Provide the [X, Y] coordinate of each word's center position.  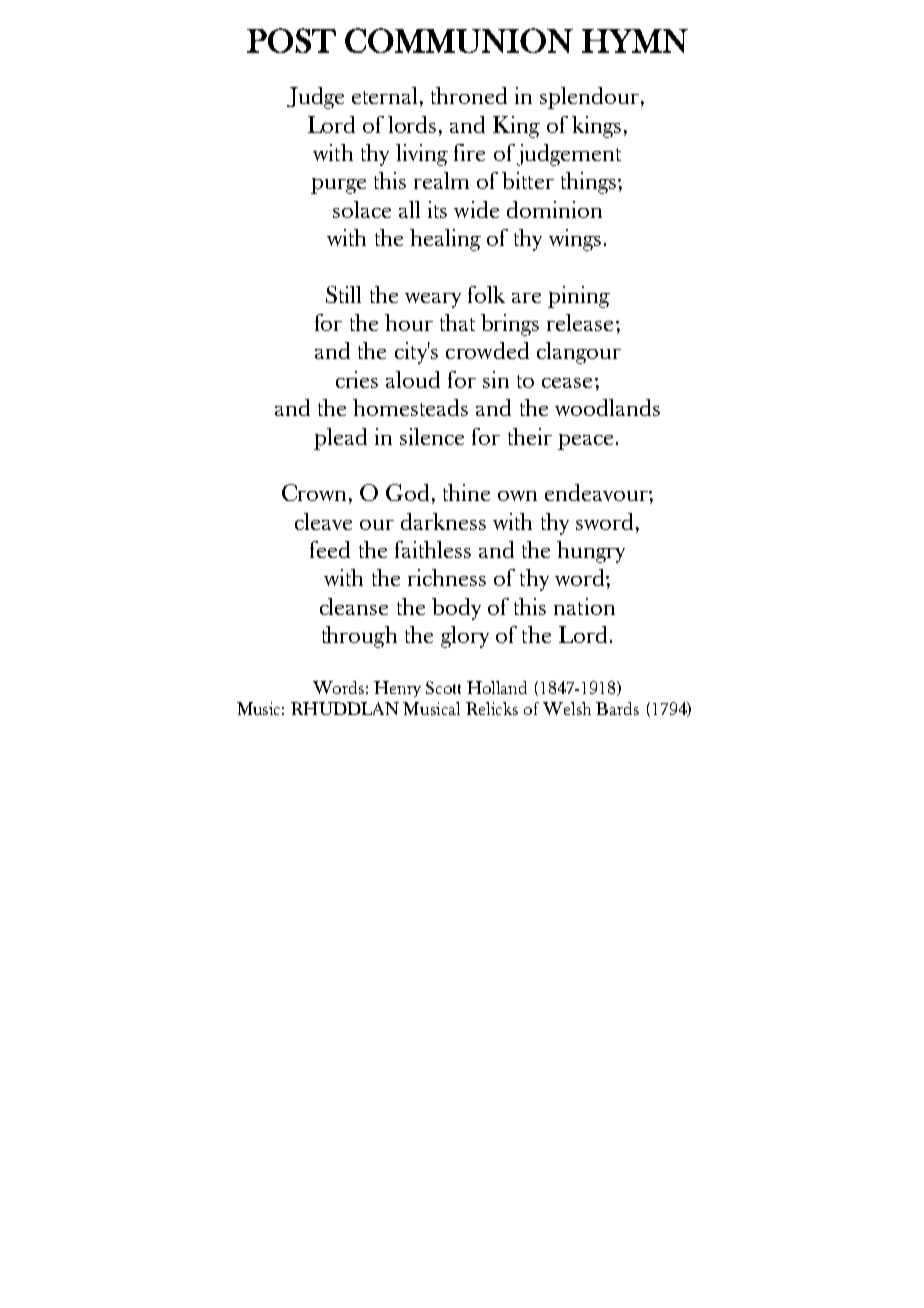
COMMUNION [459, 40]
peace [585, 442]
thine [466, 492]
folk [486, 294]
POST [291, 40]
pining [579, 297]
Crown [314, 492]
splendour [589, 98]
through [359, 637]
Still [343, 294]
